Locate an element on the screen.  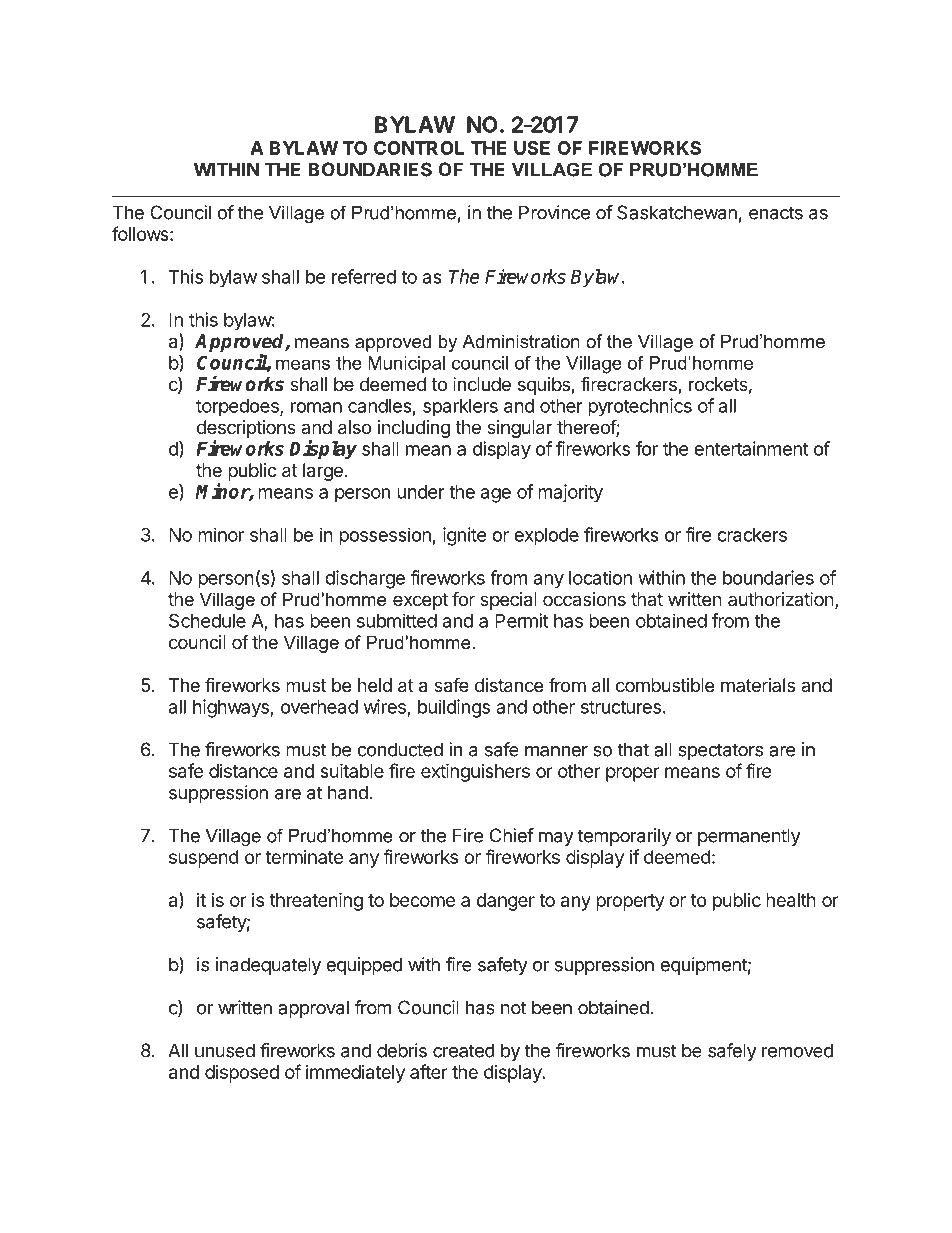
special is located at coordinates (508, 601).
